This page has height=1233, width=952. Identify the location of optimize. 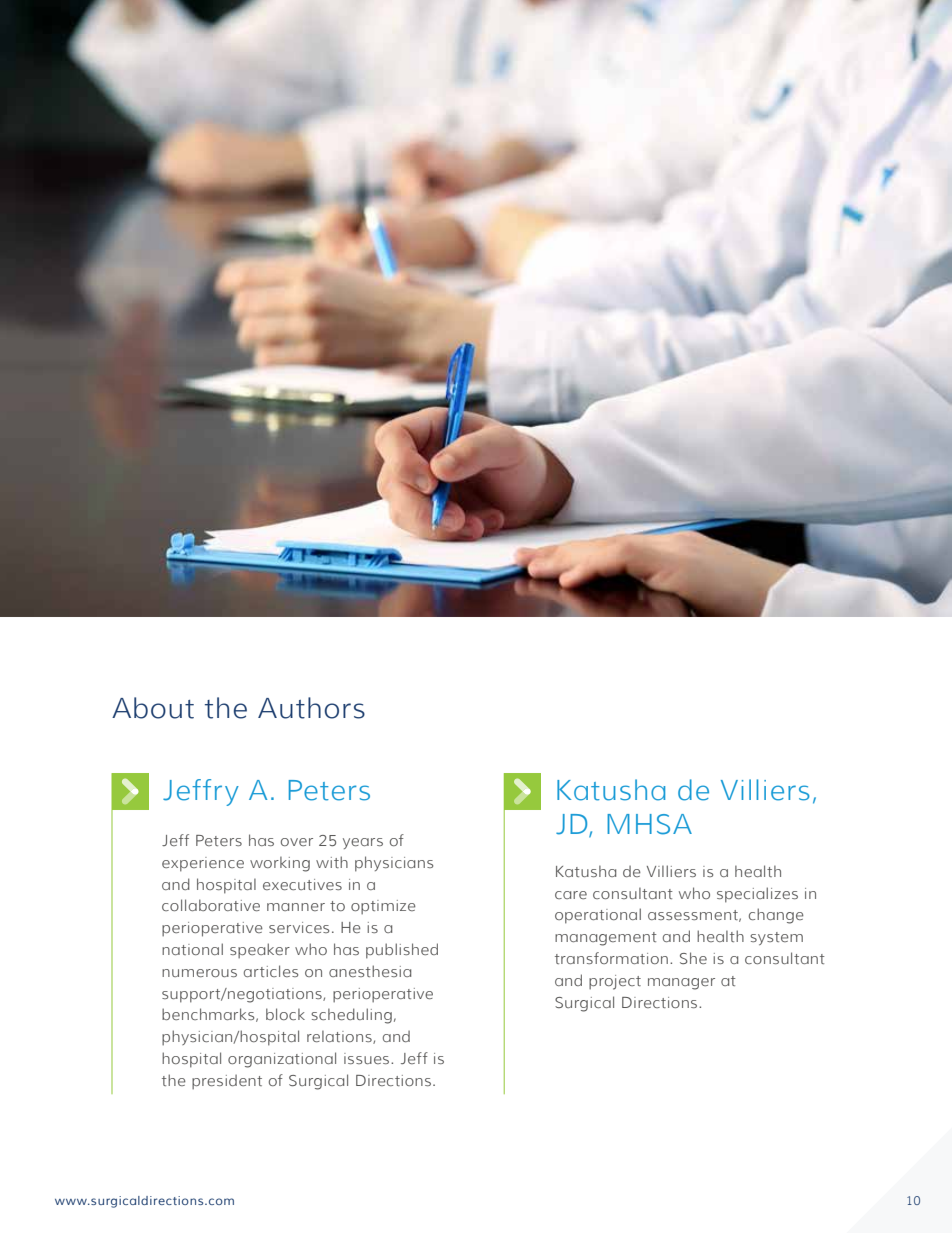
(383, 907).
